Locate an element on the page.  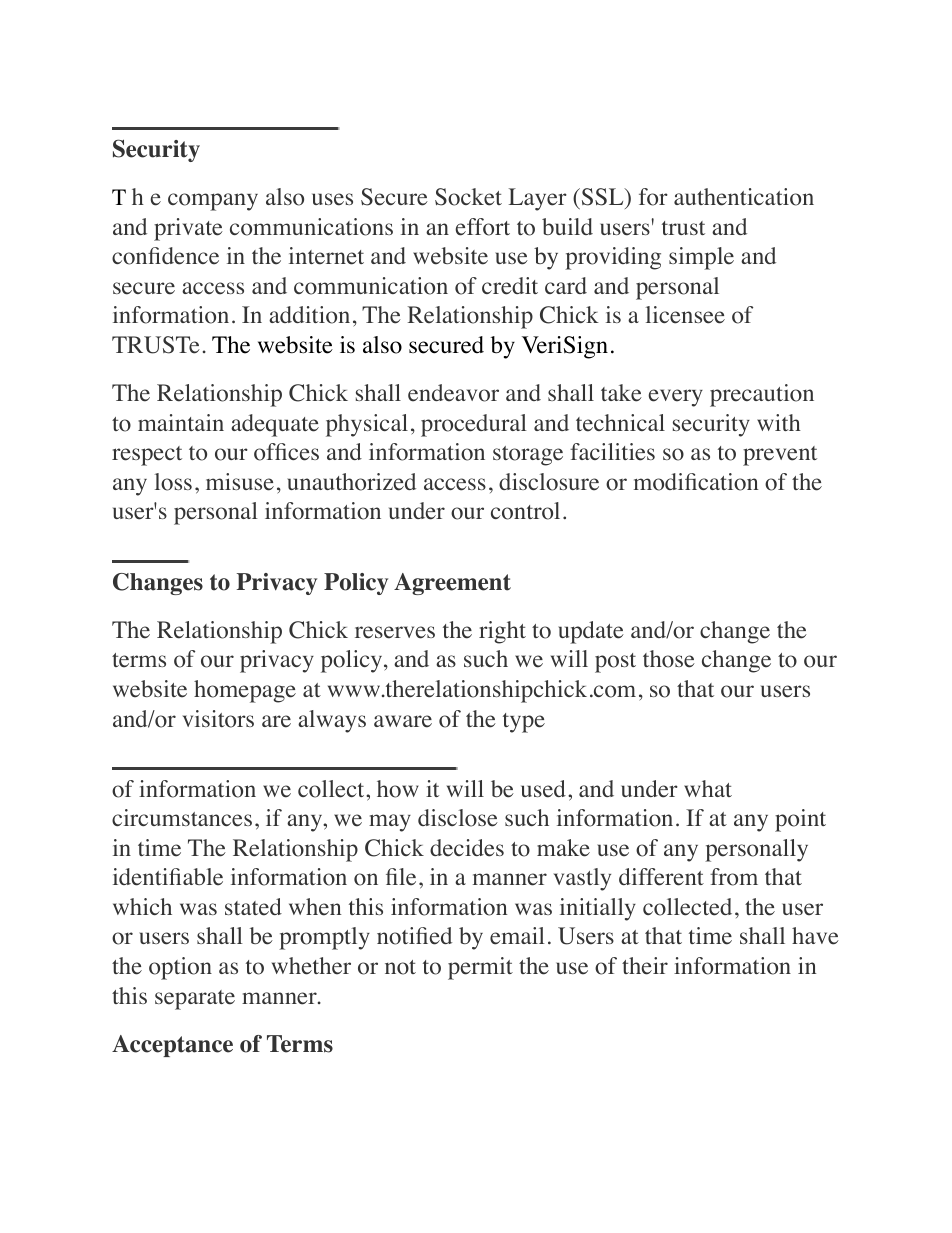
those is located at coordinates (669, 659).
